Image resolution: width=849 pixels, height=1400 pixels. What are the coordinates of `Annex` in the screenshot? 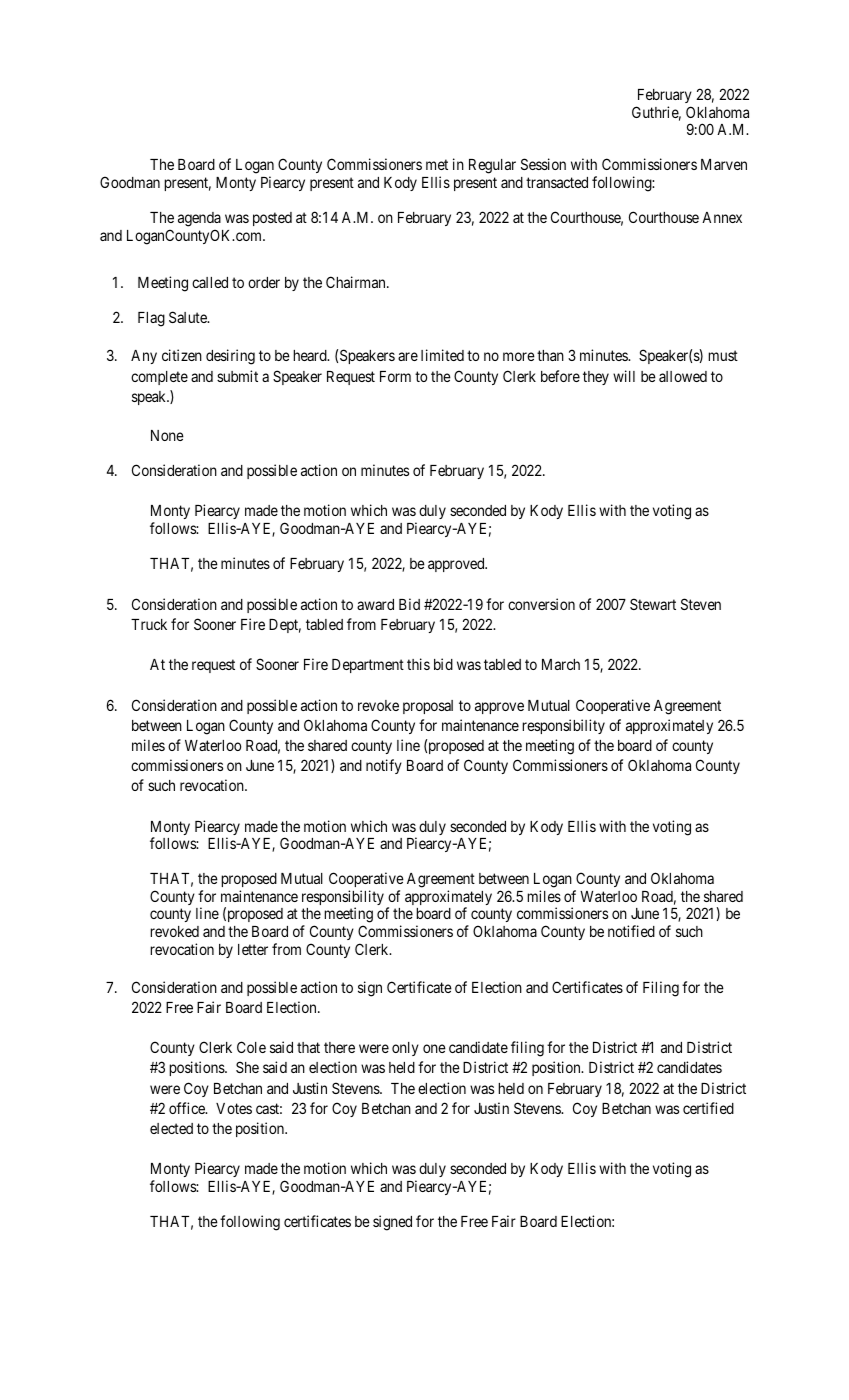 It's located at (722, 217).
